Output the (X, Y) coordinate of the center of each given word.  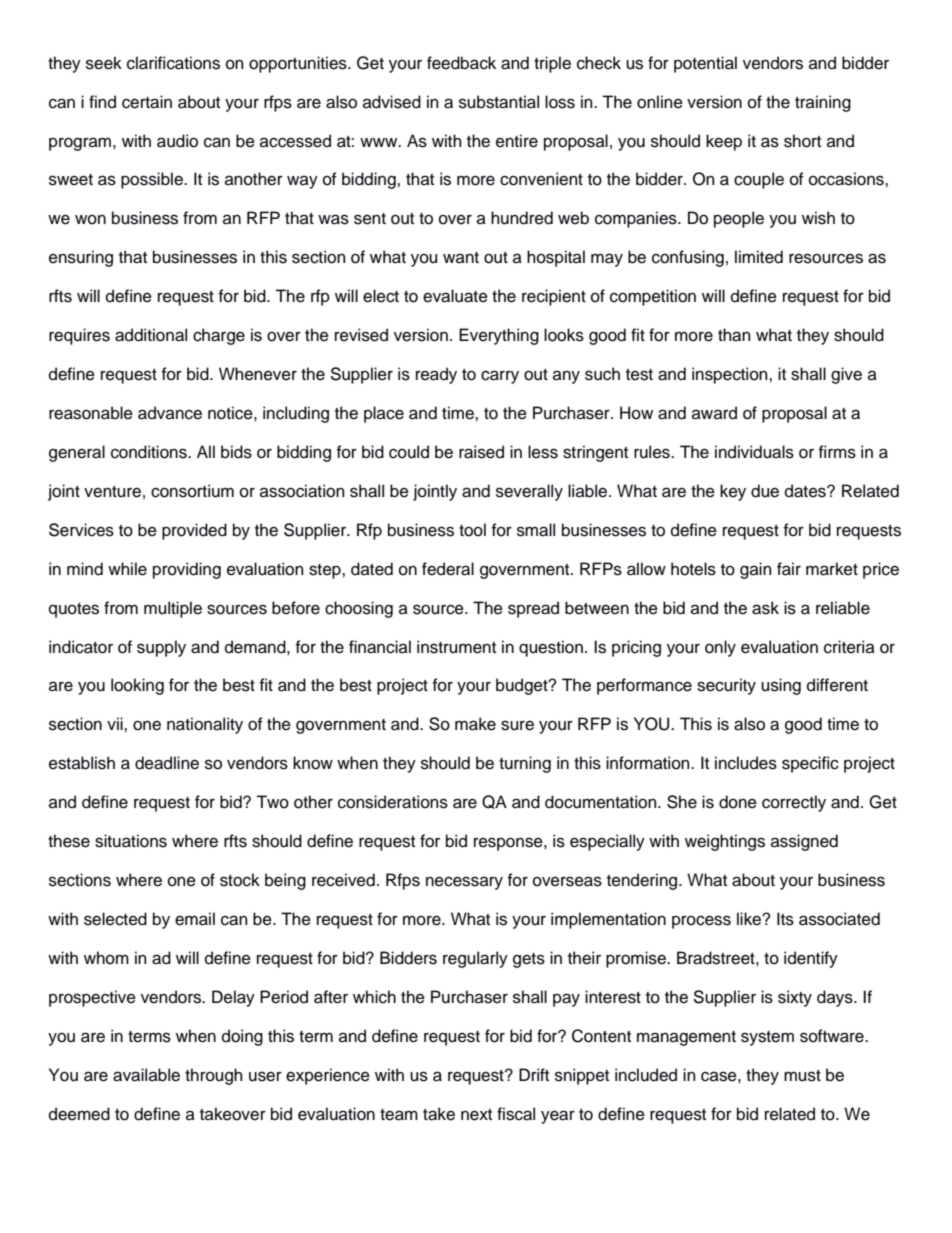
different (837, 685)
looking (137, 686)
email (195, 919)
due (765, 491)
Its (785, 919)
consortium (192, 491)
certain (147, 102)
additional (151, 335)
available (146, 1075)
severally (529, 492)
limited (759, 257)
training (823, 103)
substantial (499, 102)
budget (523, 686)
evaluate (455, 296)
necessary (464, 883)
